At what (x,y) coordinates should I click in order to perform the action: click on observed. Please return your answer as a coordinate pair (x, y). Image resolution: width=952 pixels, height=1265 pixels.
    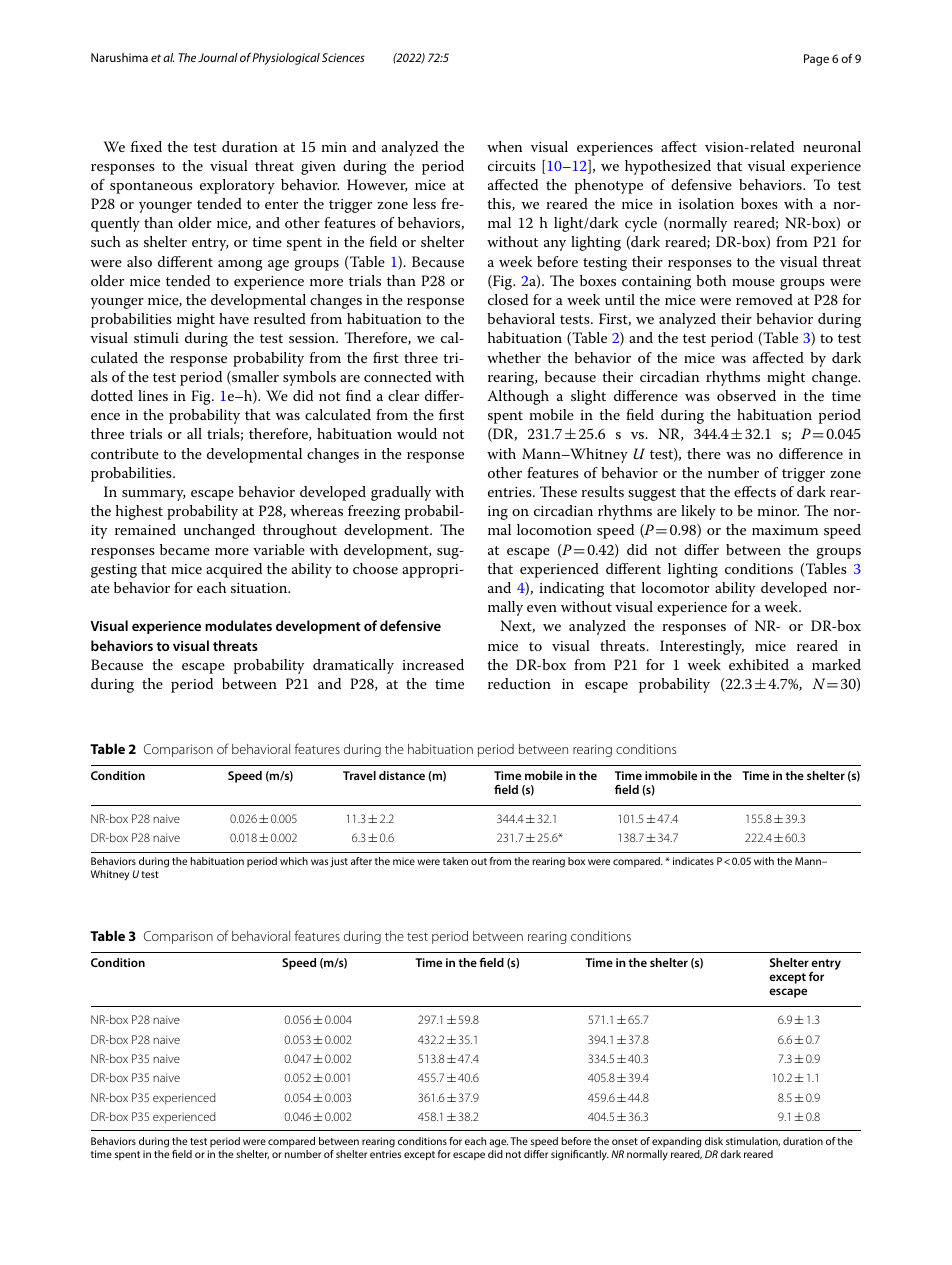
    Looking at the image, I should click on (746, 395).
